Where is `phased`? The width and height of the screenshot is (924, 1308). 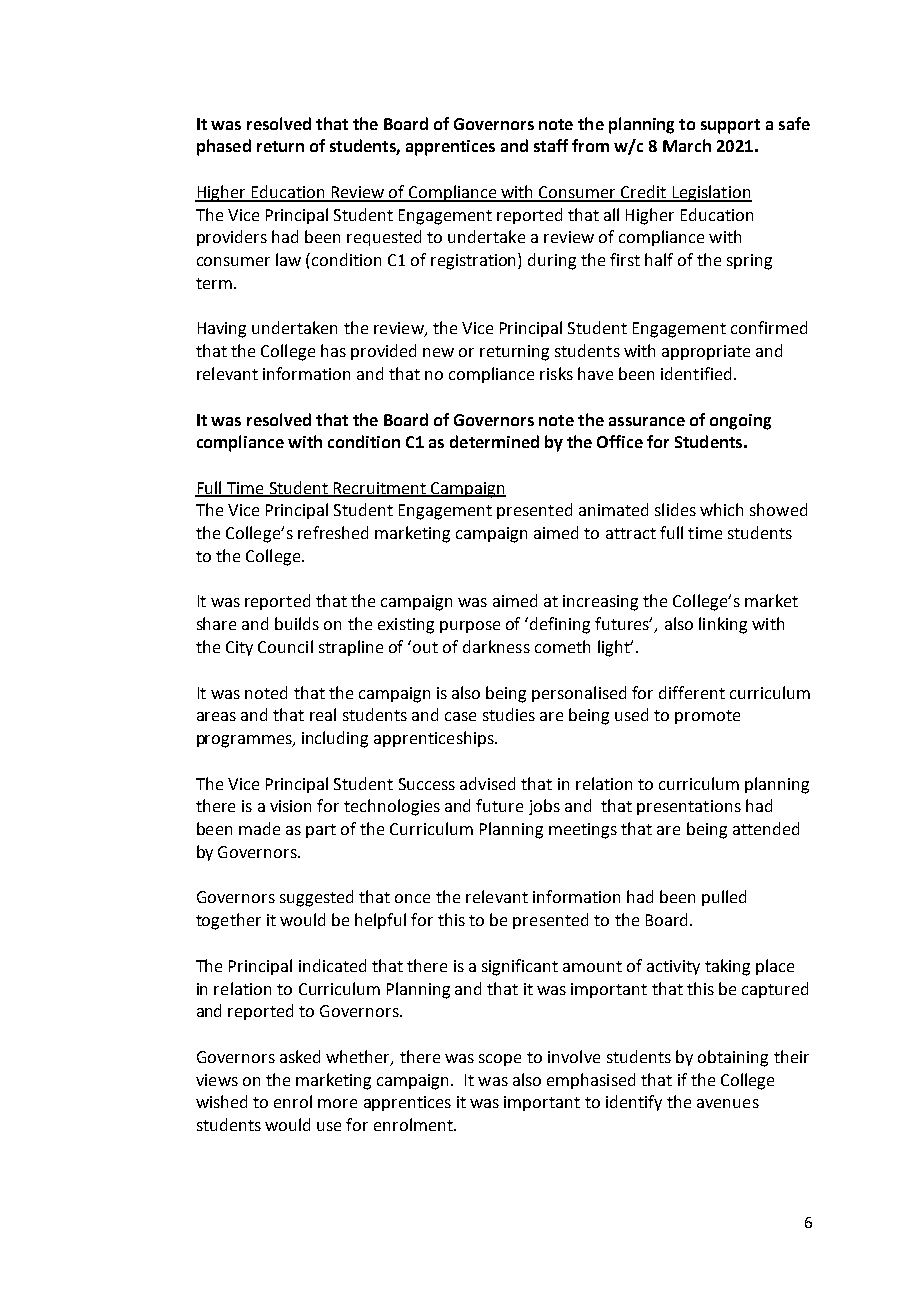 phased is located at coordinates (224, 147).
